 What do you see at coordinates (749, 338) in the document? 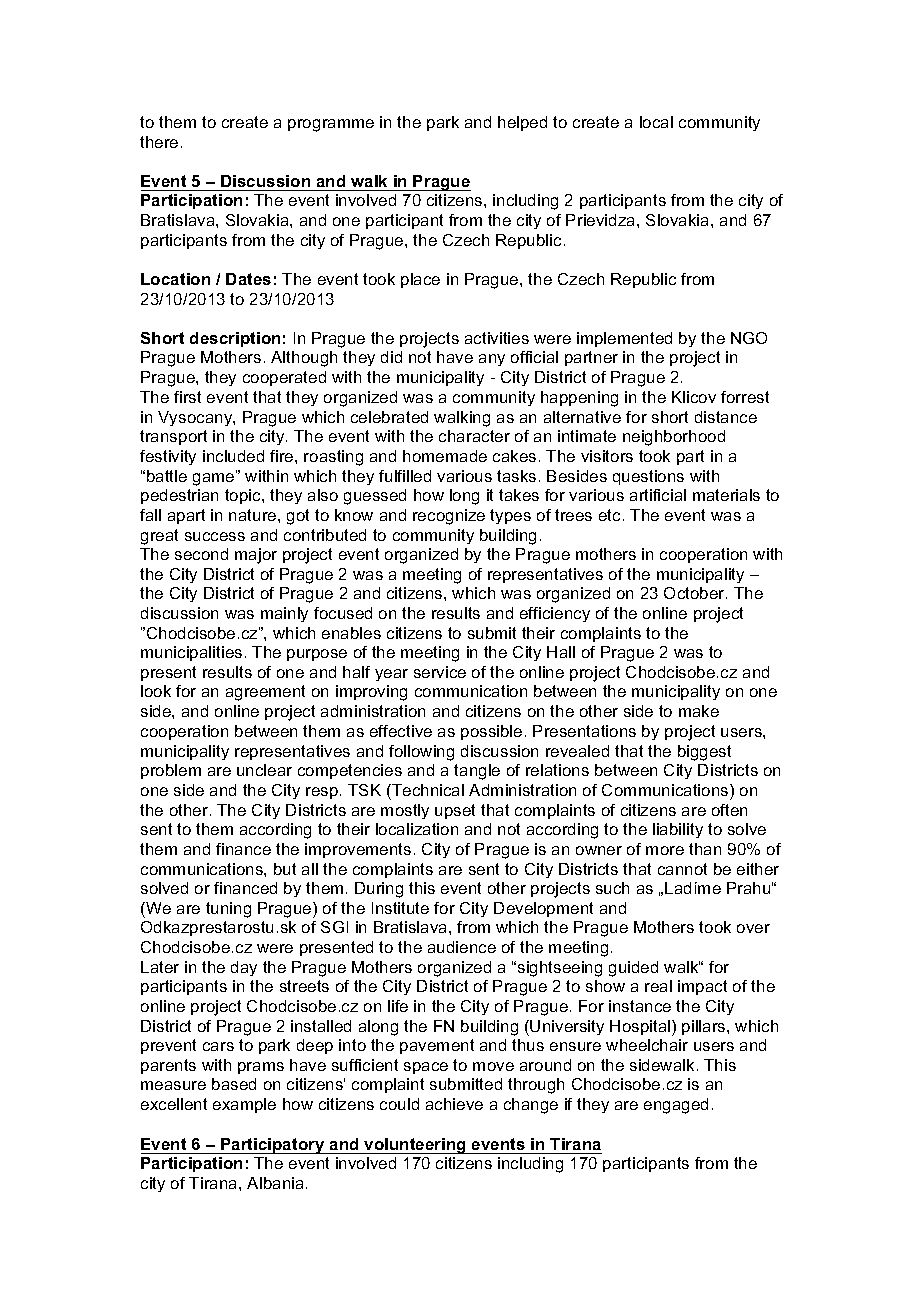
I see `NGO` at bounding box center [749, 338].
